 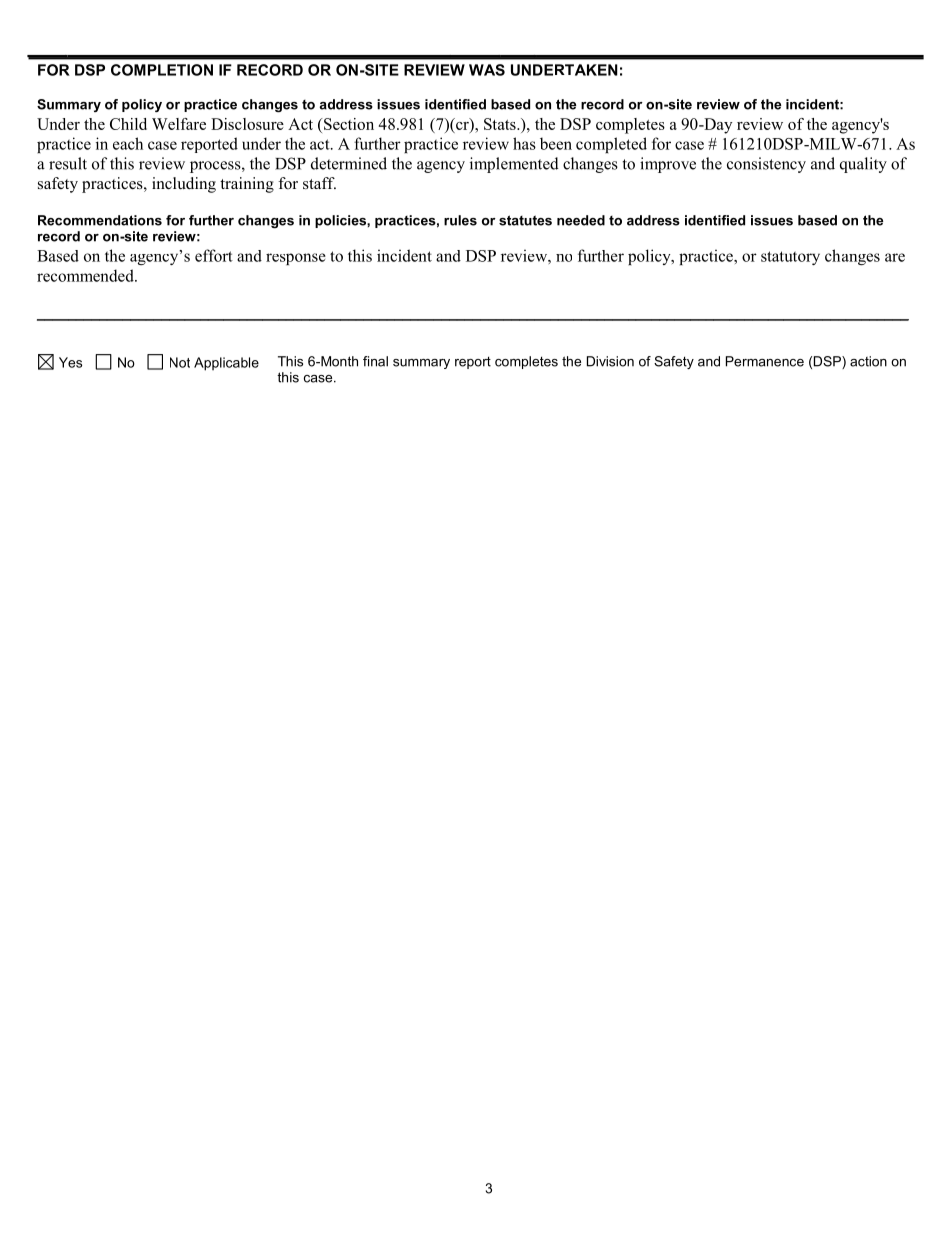 I want to click on needed, so click(x=581, y=220).
